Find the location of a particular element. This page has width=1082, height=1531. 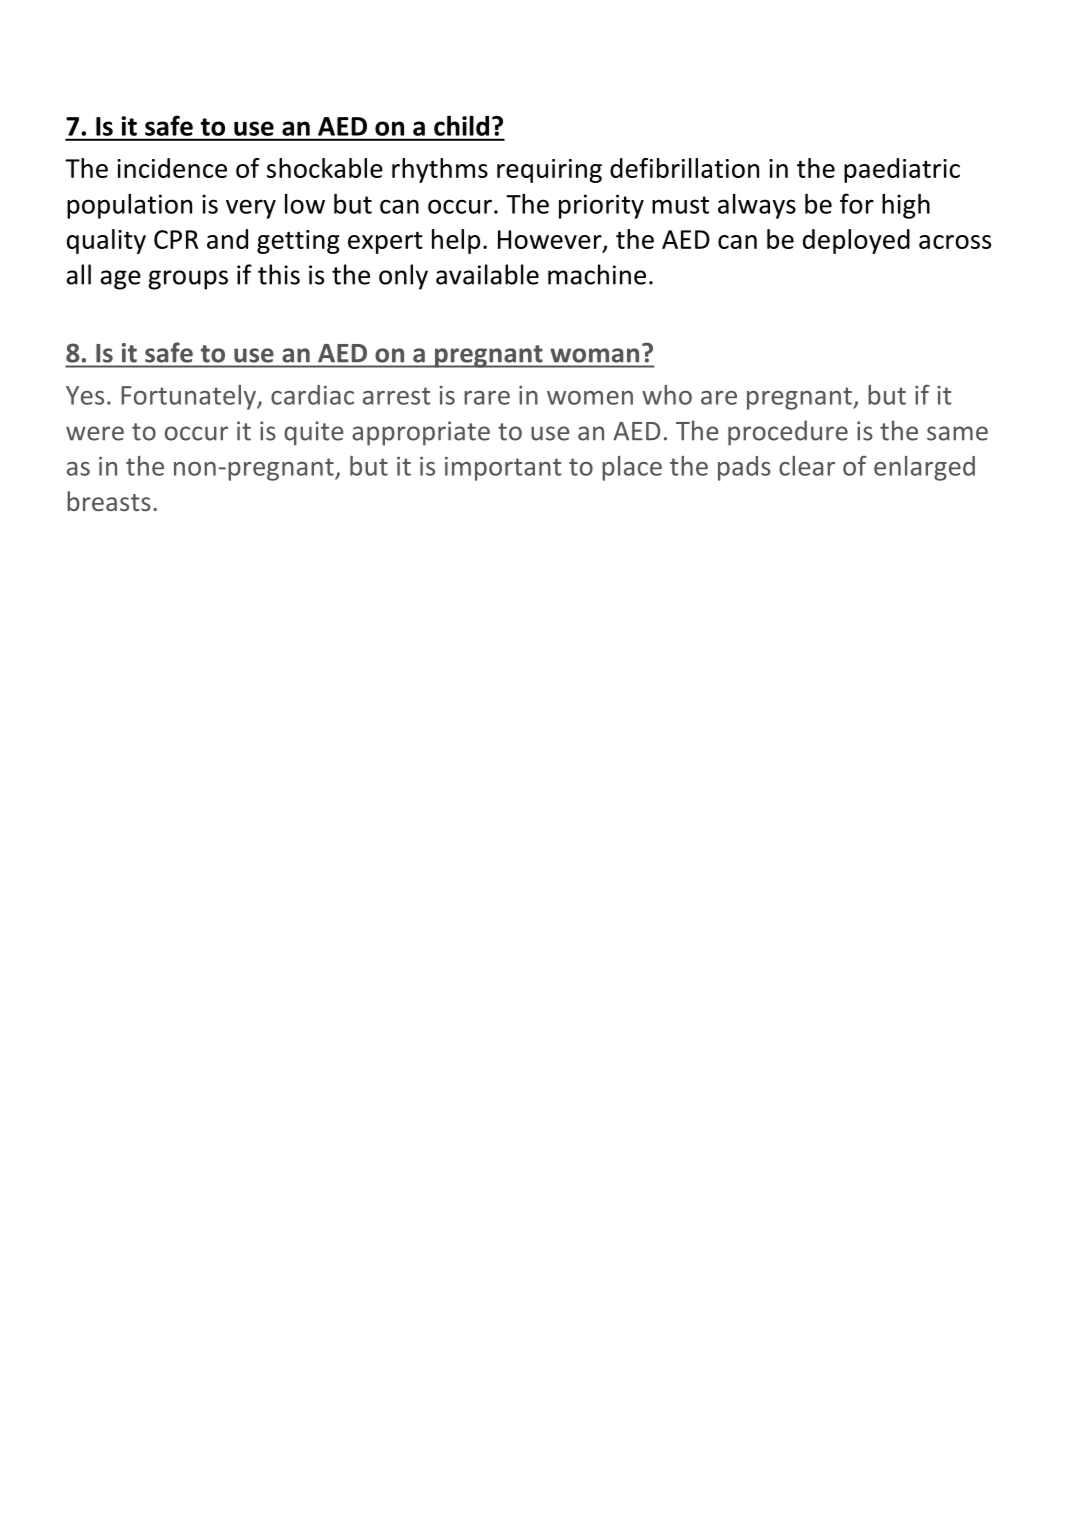

available is located at coordinates (487, 274).
